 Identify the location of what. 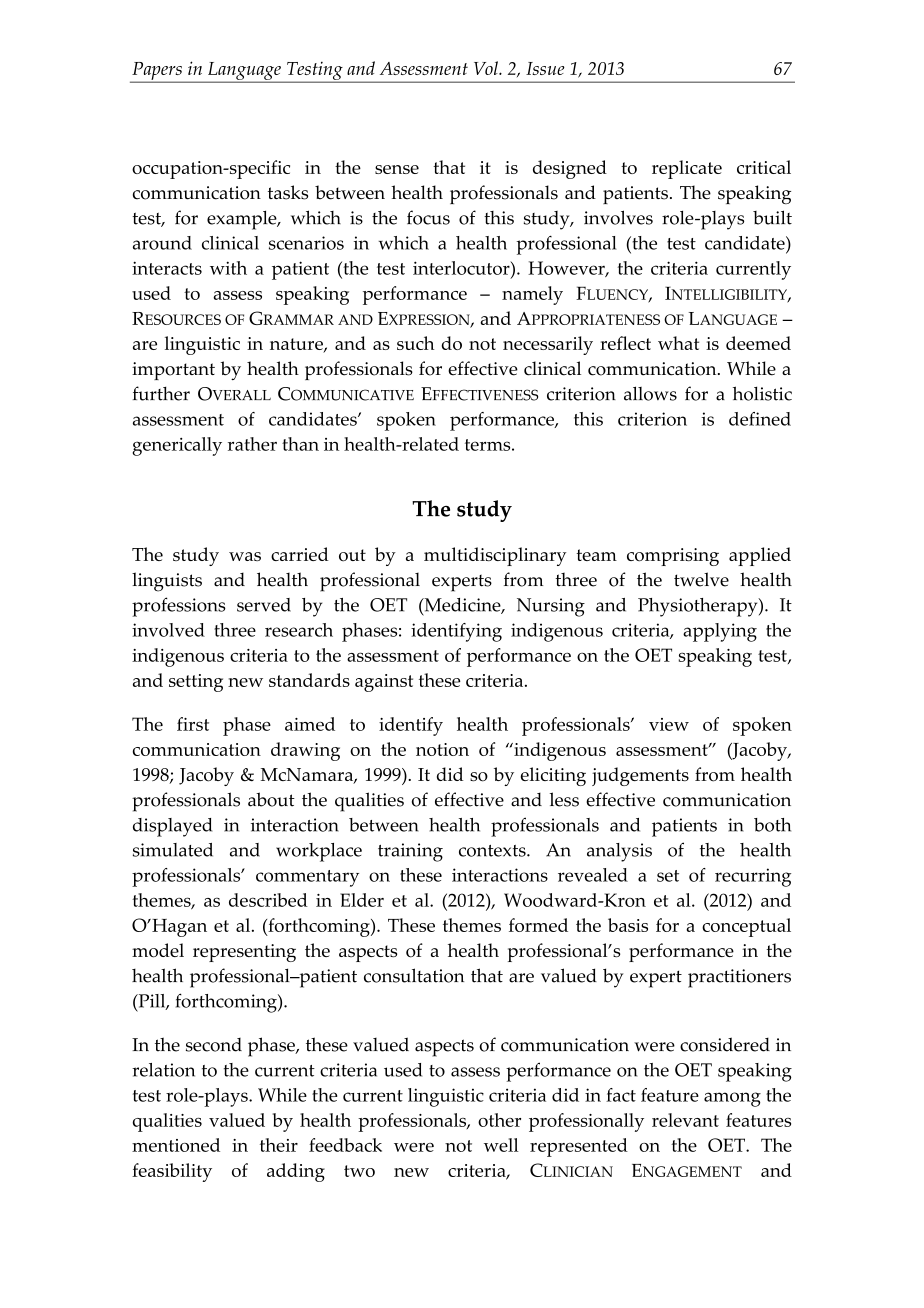
(678, 343).
